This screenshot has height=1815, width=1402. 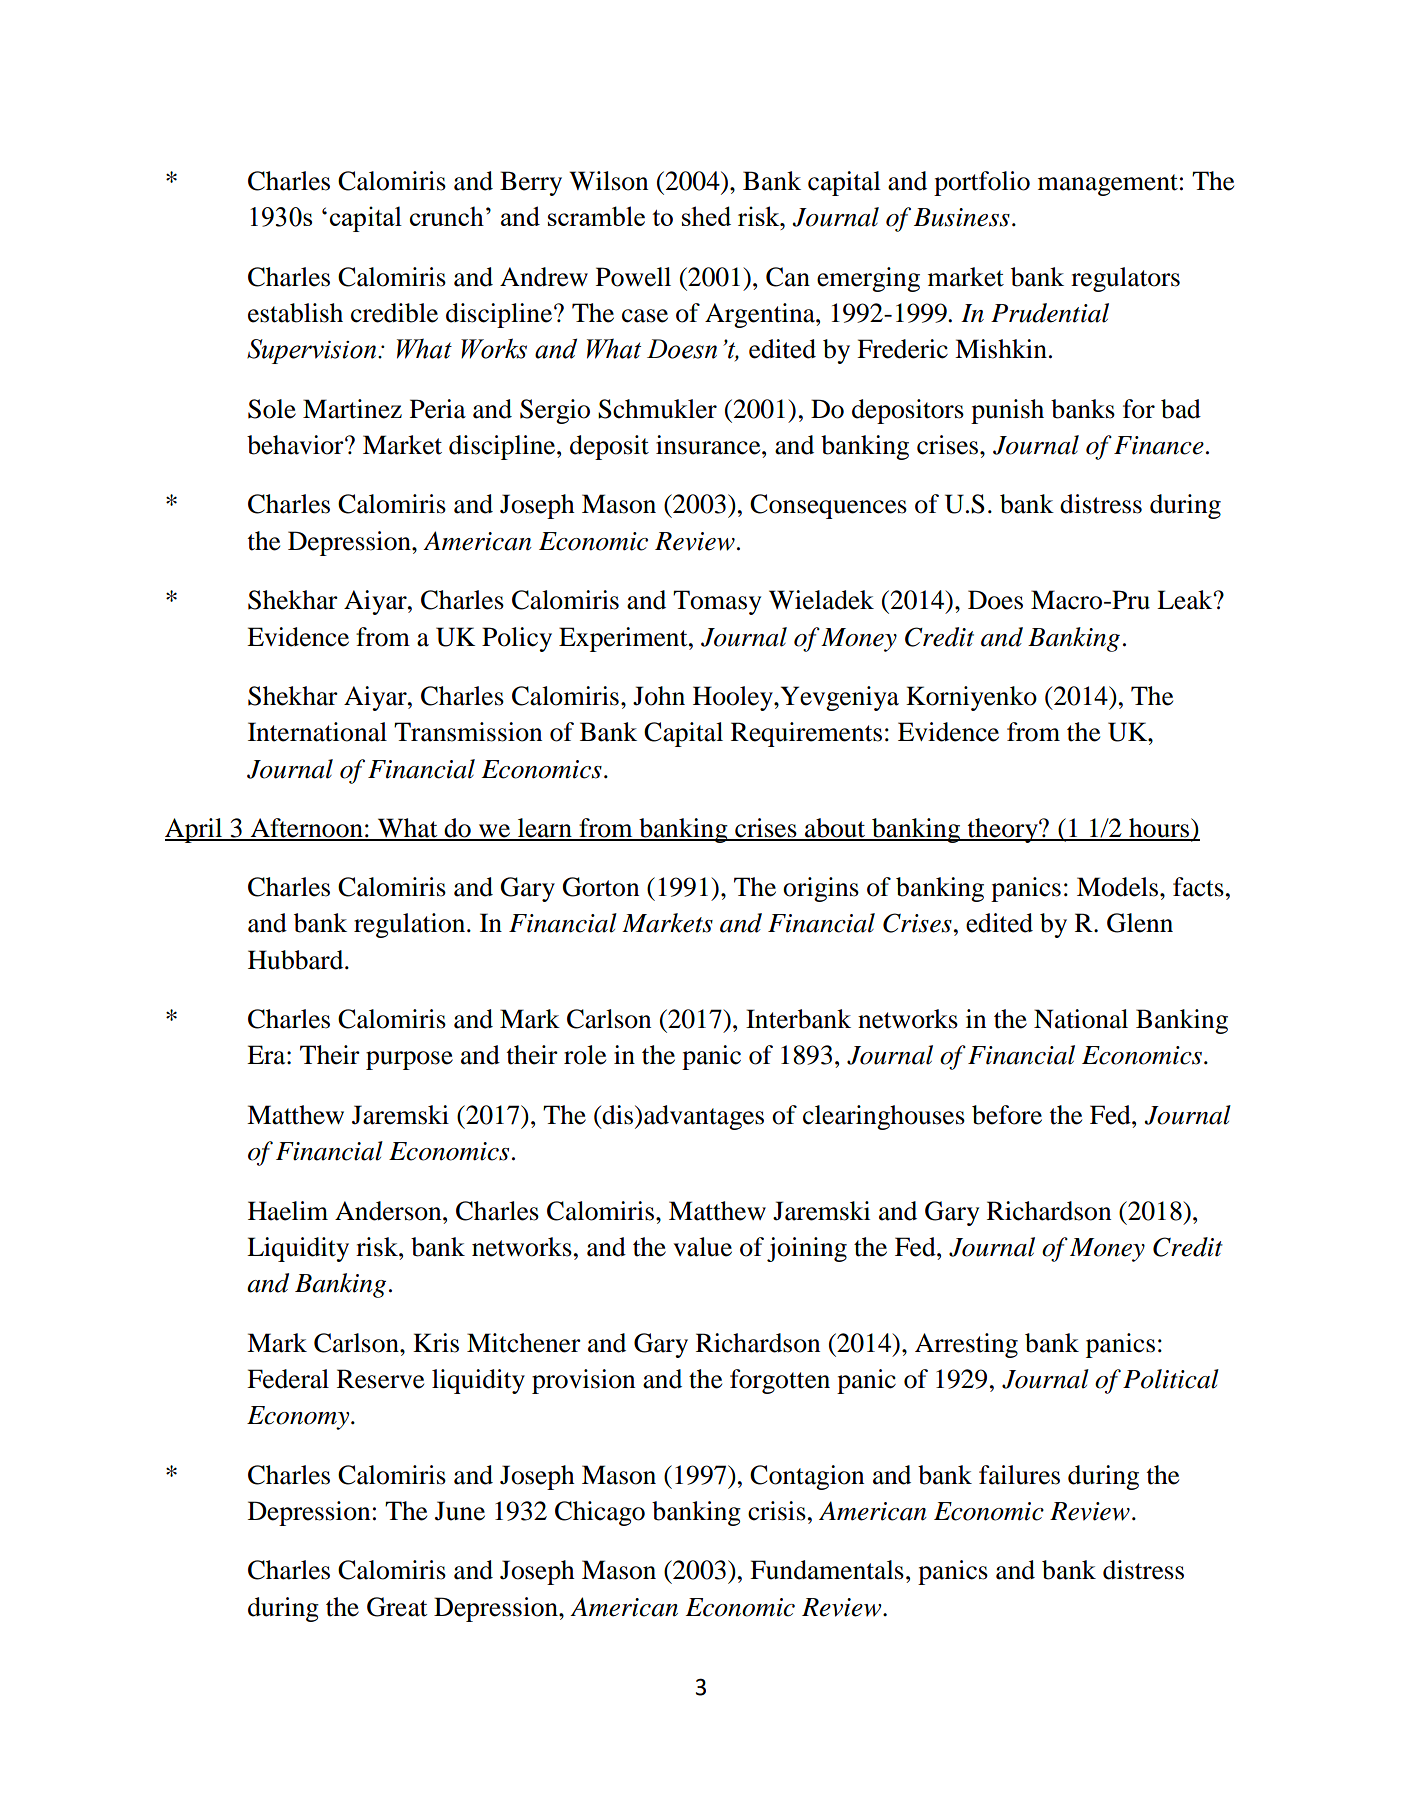 What do you see at coordinates (702, 1247) in the screenshot?
I see `value` at bounding box center [702, 1247].
